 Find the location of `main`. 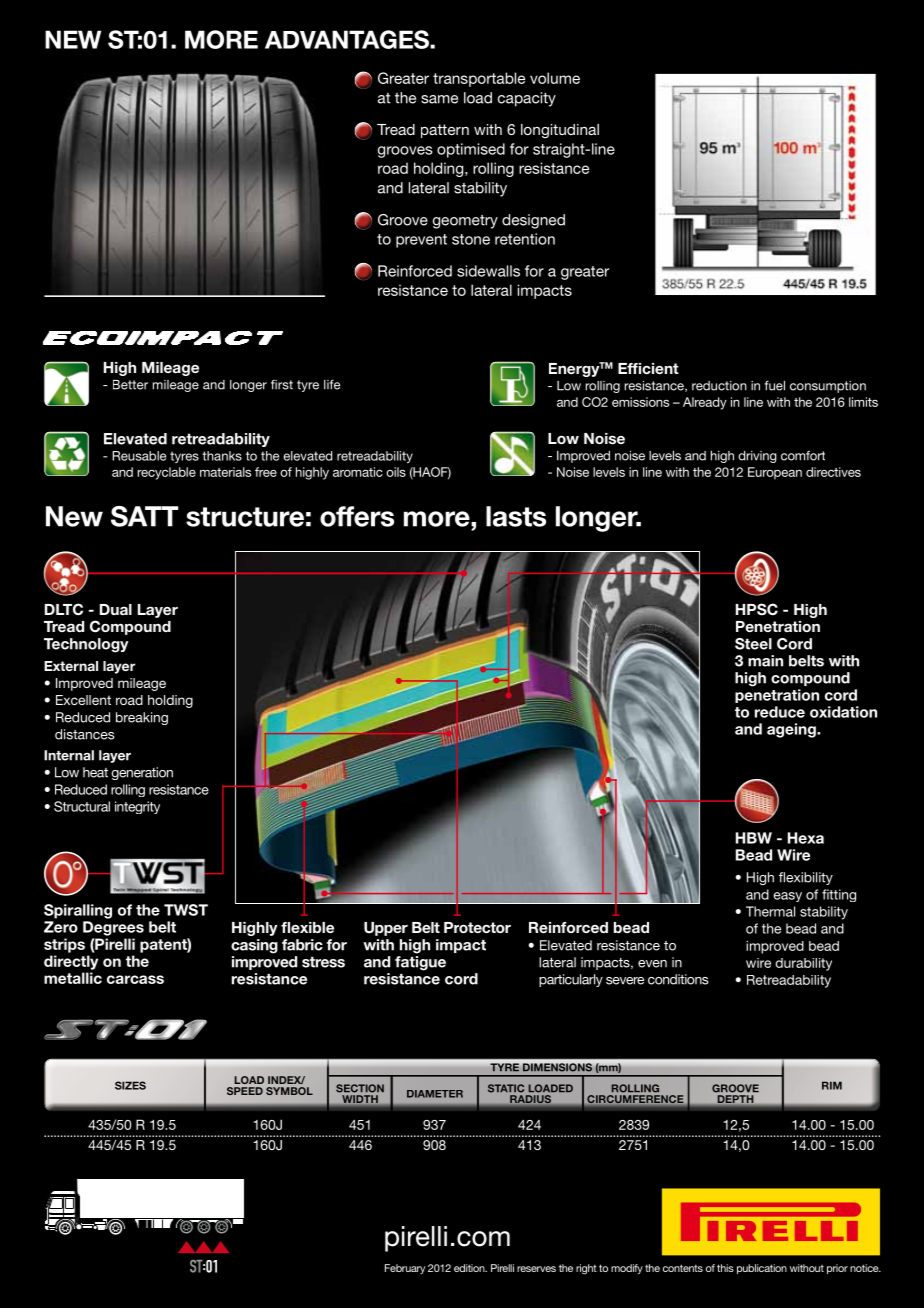

main is located at coordinates (765, 661).
